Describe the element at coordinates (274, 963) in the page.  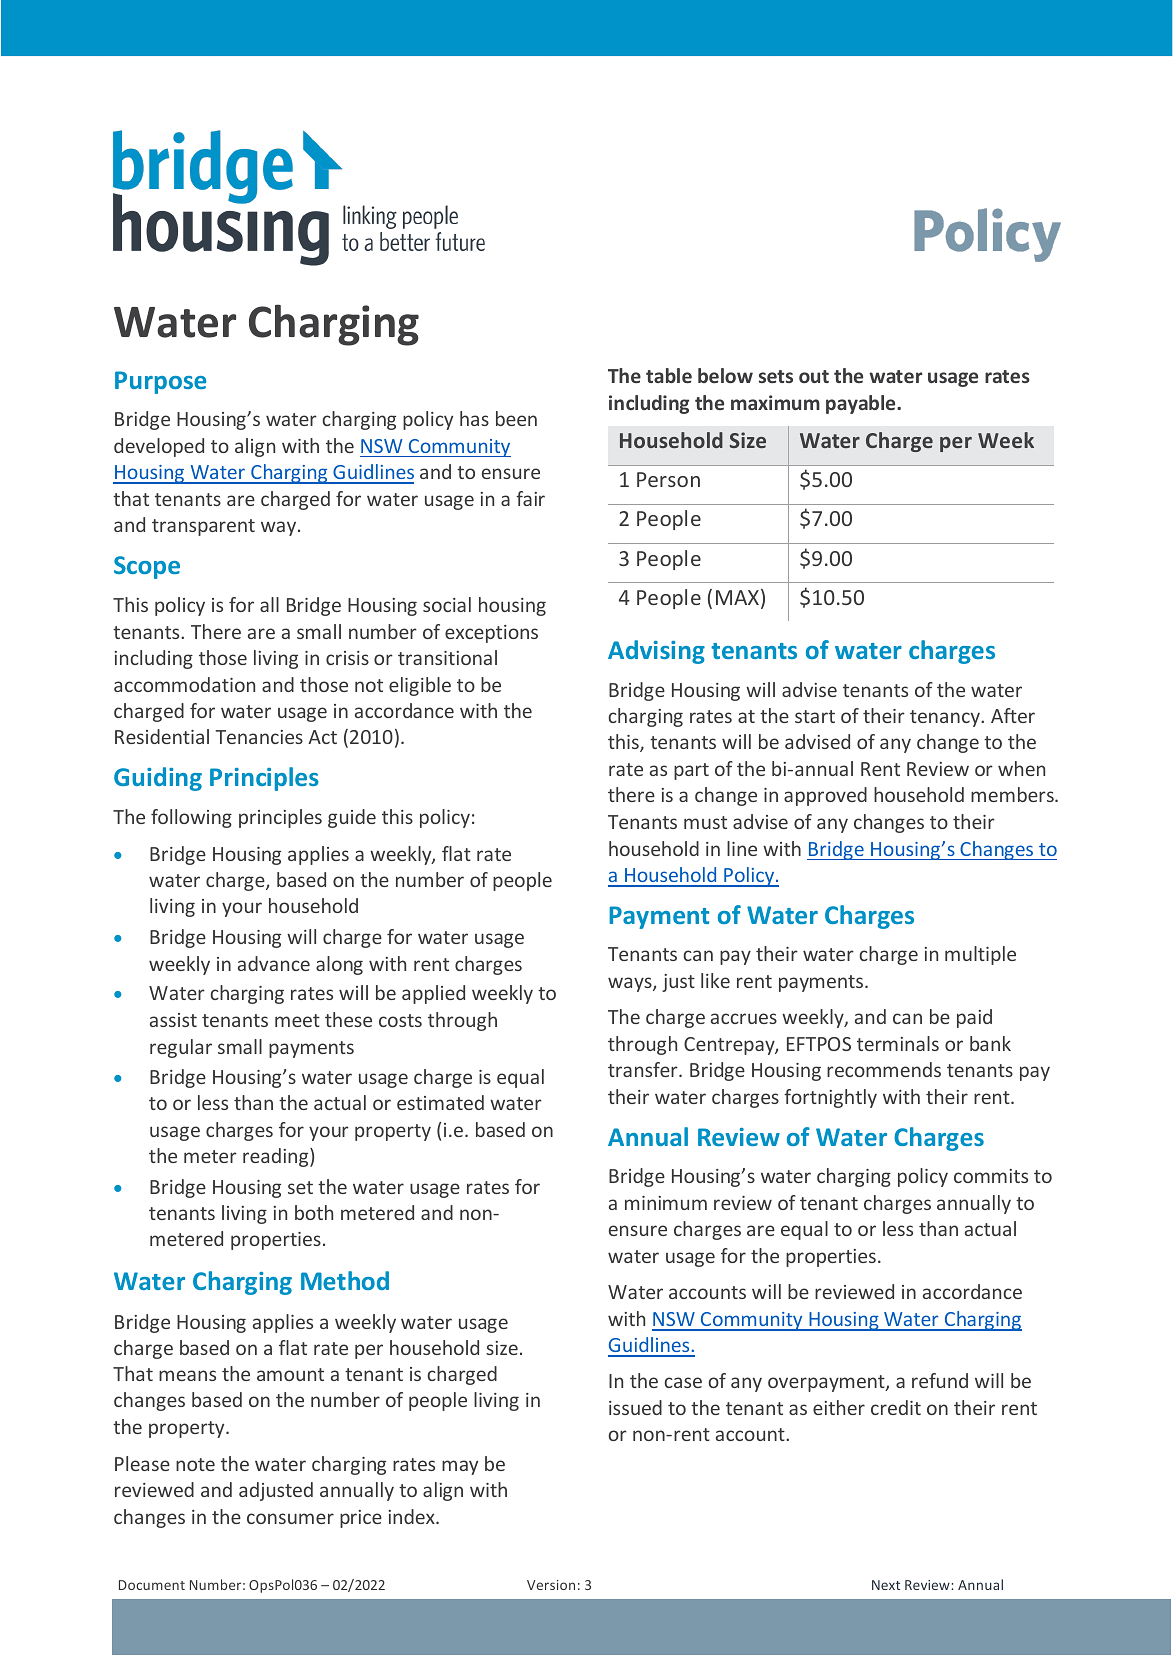
I see `advance` at that location.
